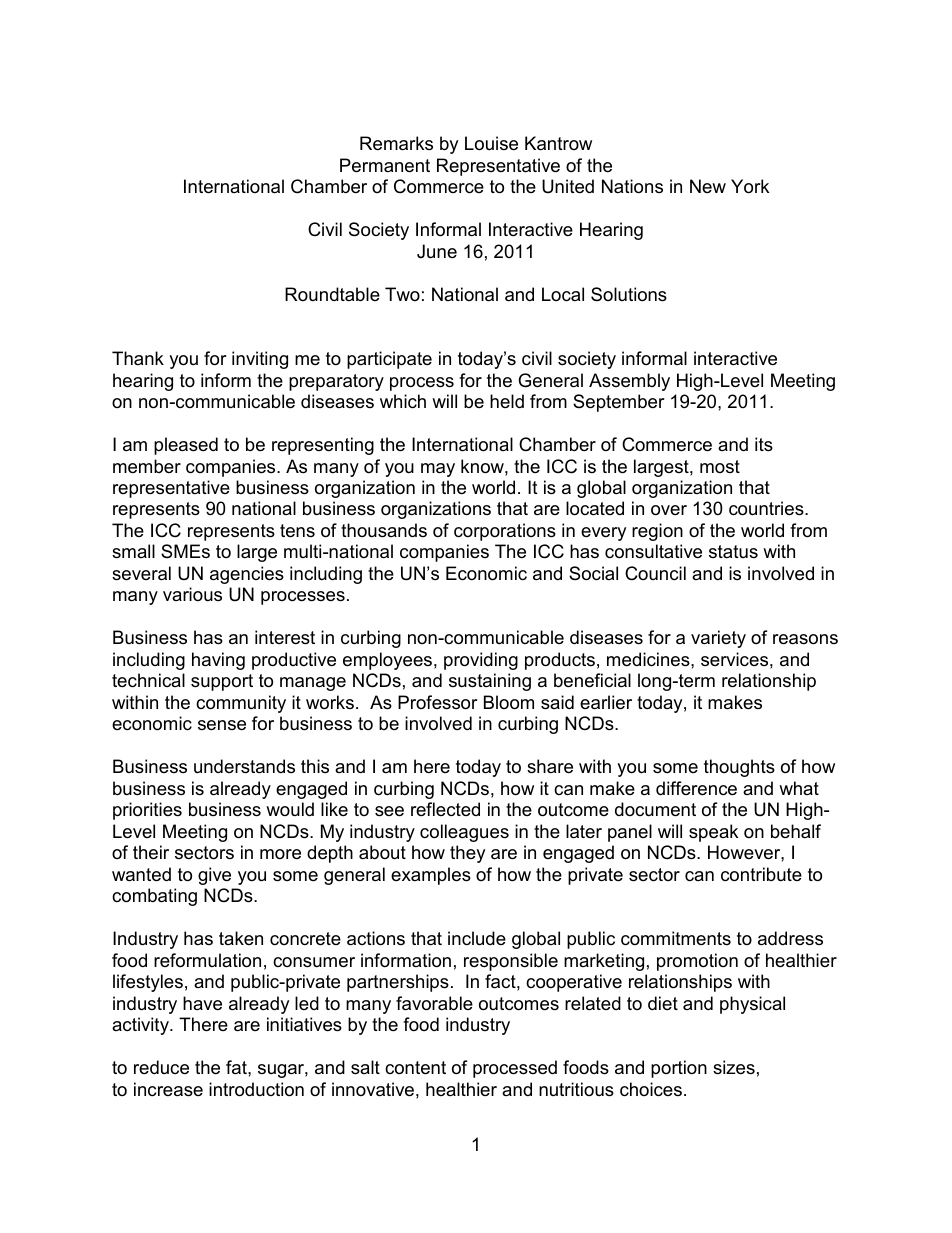  What do you see at coordinates (708, 186) in the screenshot?
I see `New` at bounding box center [708, 186].
